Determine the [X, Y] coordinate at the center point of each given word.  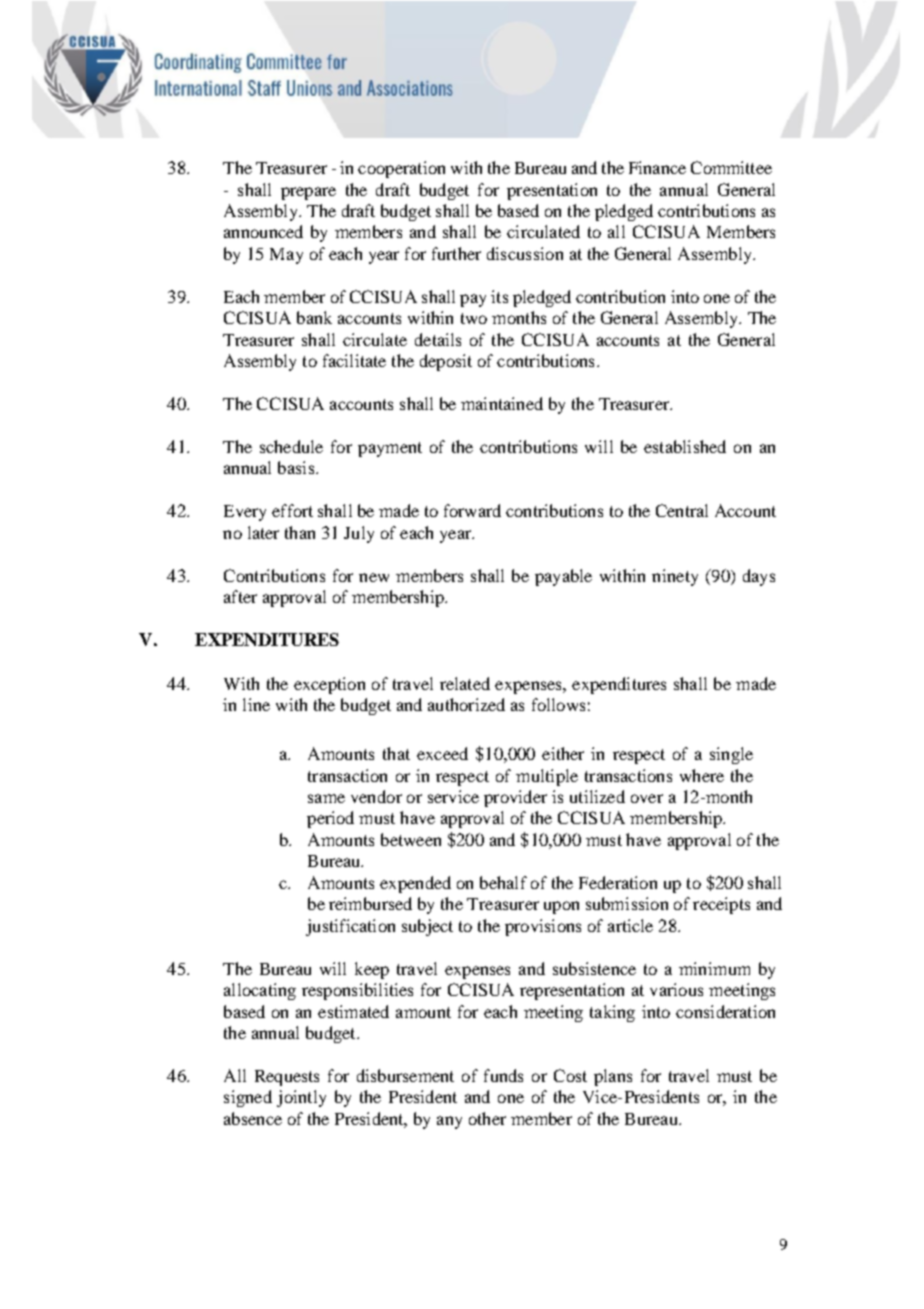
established [685, 446]
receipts [721, 905]
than [300, 532]
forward [472, 510]
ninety [675, 577]
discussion [525, 253]
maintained [502, 403]
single [731, 755]
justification [350, 927]
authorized [466, 704]
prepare [308, 193]
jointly [301, 1098]
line [256, 704]
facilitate [354, 360]
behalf [503, 882]
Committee [731, 167]
